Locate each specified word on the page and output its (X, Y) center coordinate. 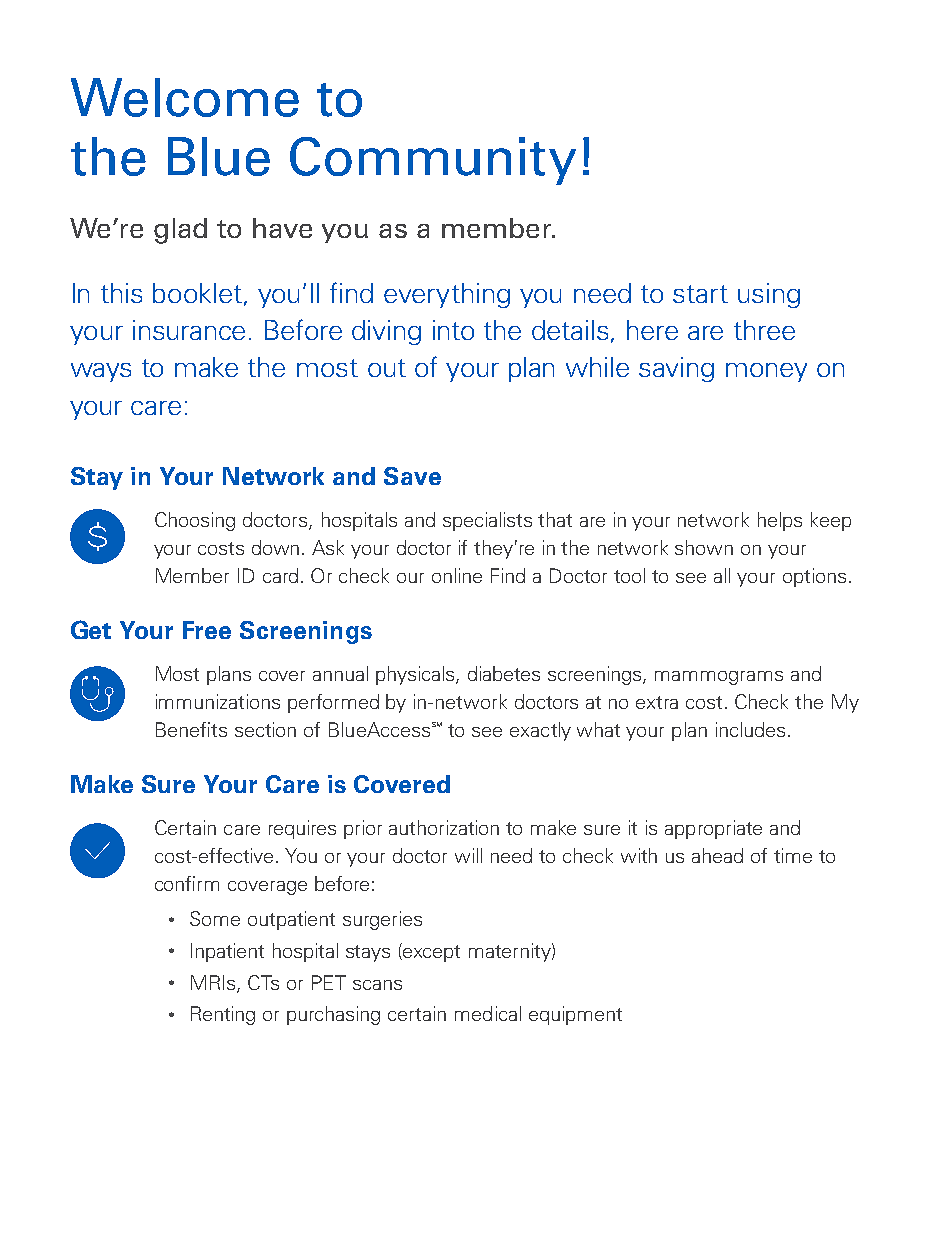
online (457, 575)
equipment (575, 1015)
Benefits (191, 729)
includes (750, 729)
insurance (189, 330)
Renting (223, 1015)
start (700, 294)
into (453, 330)
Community (433, 161)
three (764, 330)
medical (488, 1013)
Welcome (185, 97)
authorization (444, 827)
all (722, 575)
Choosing (195, 521)
